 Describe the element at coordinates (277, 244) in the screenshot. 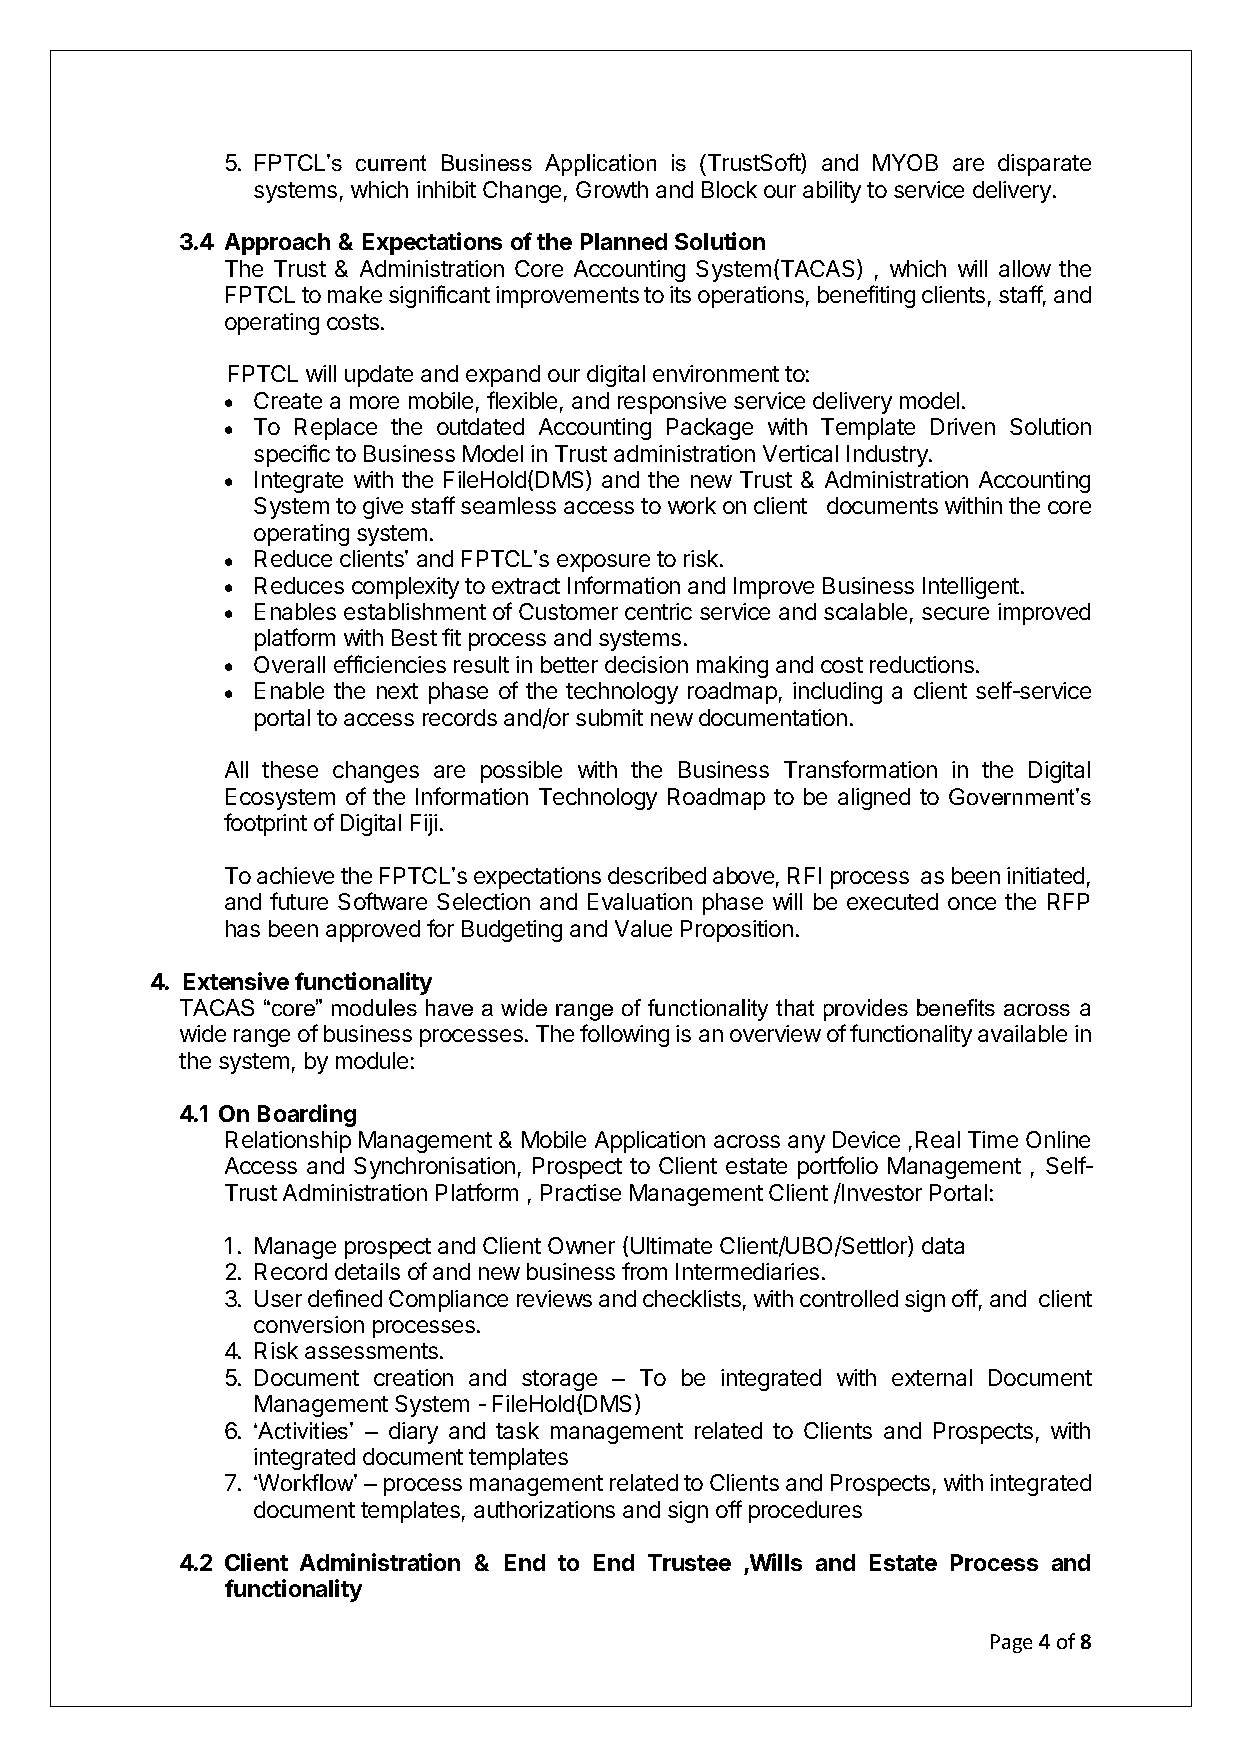

I see `Approach` at that location.
